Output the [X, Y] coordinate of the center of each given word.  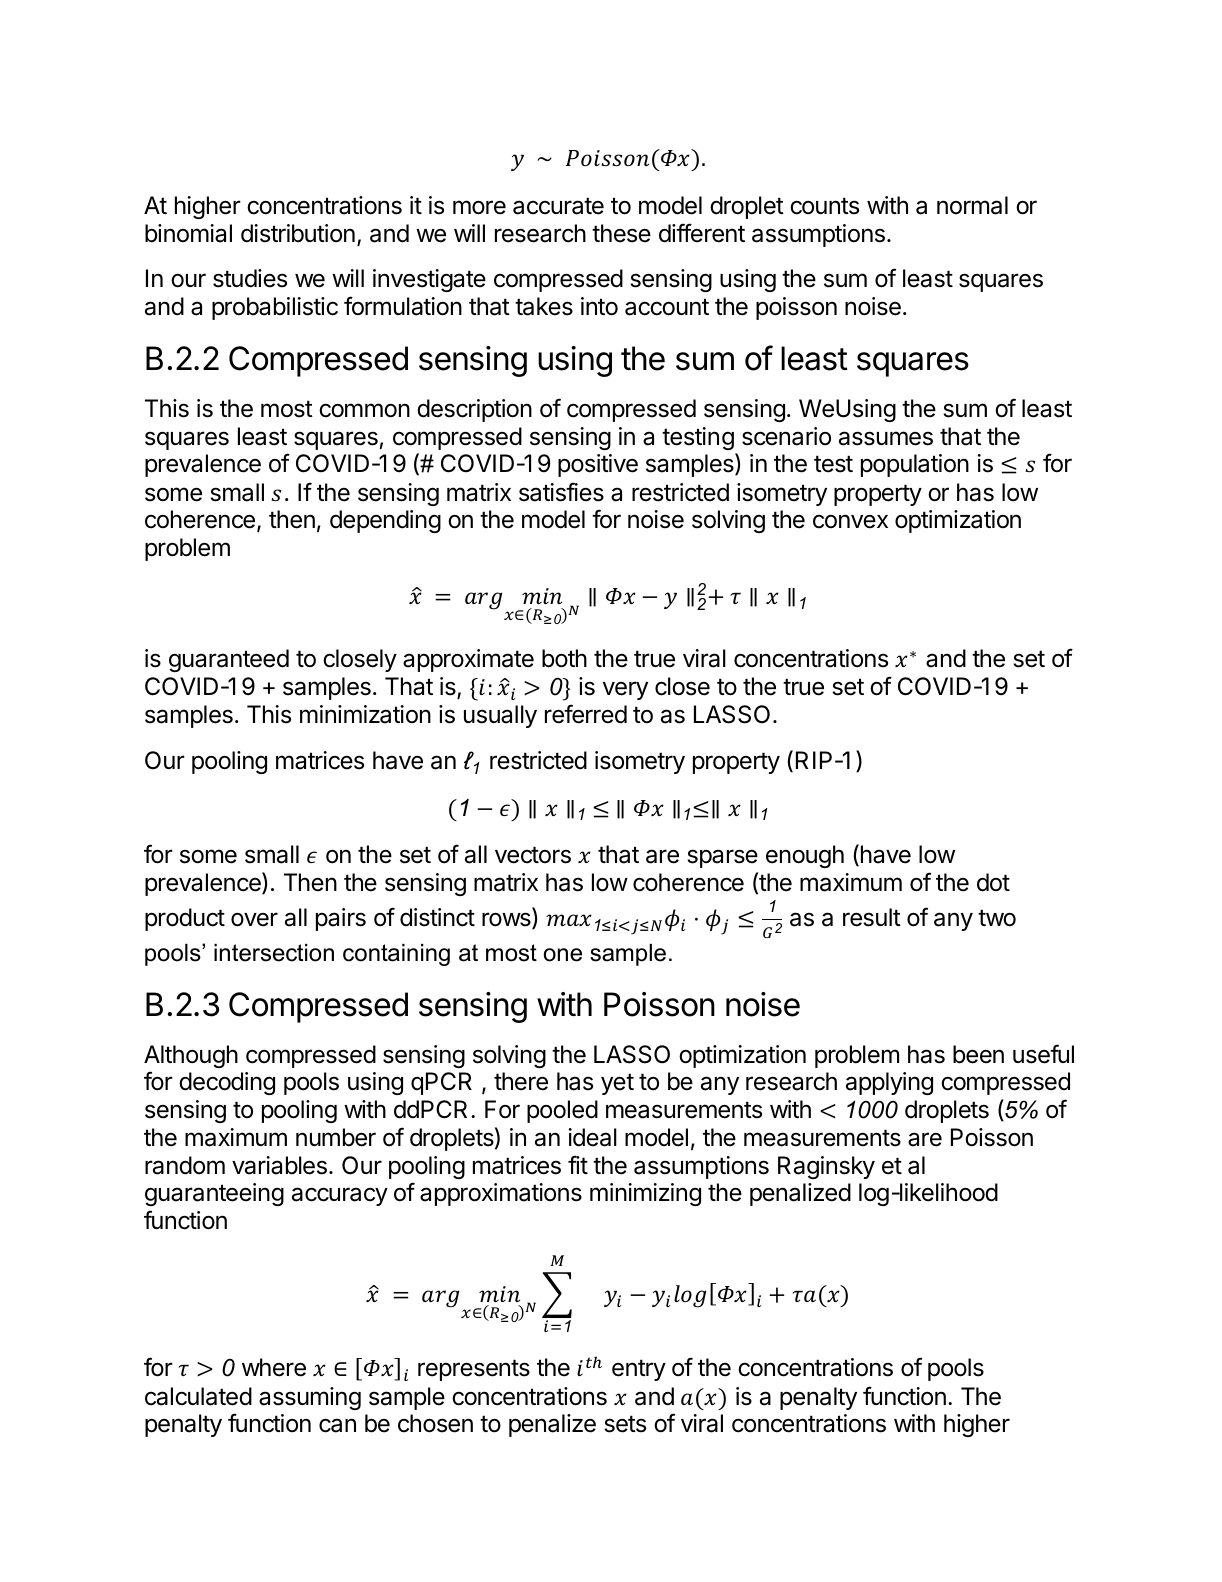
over [254, 919]
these [621, 233]
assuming [310, 1398]
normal [972, 205]
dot [993, 882]
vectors [533, 855]
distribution [298, 233]
